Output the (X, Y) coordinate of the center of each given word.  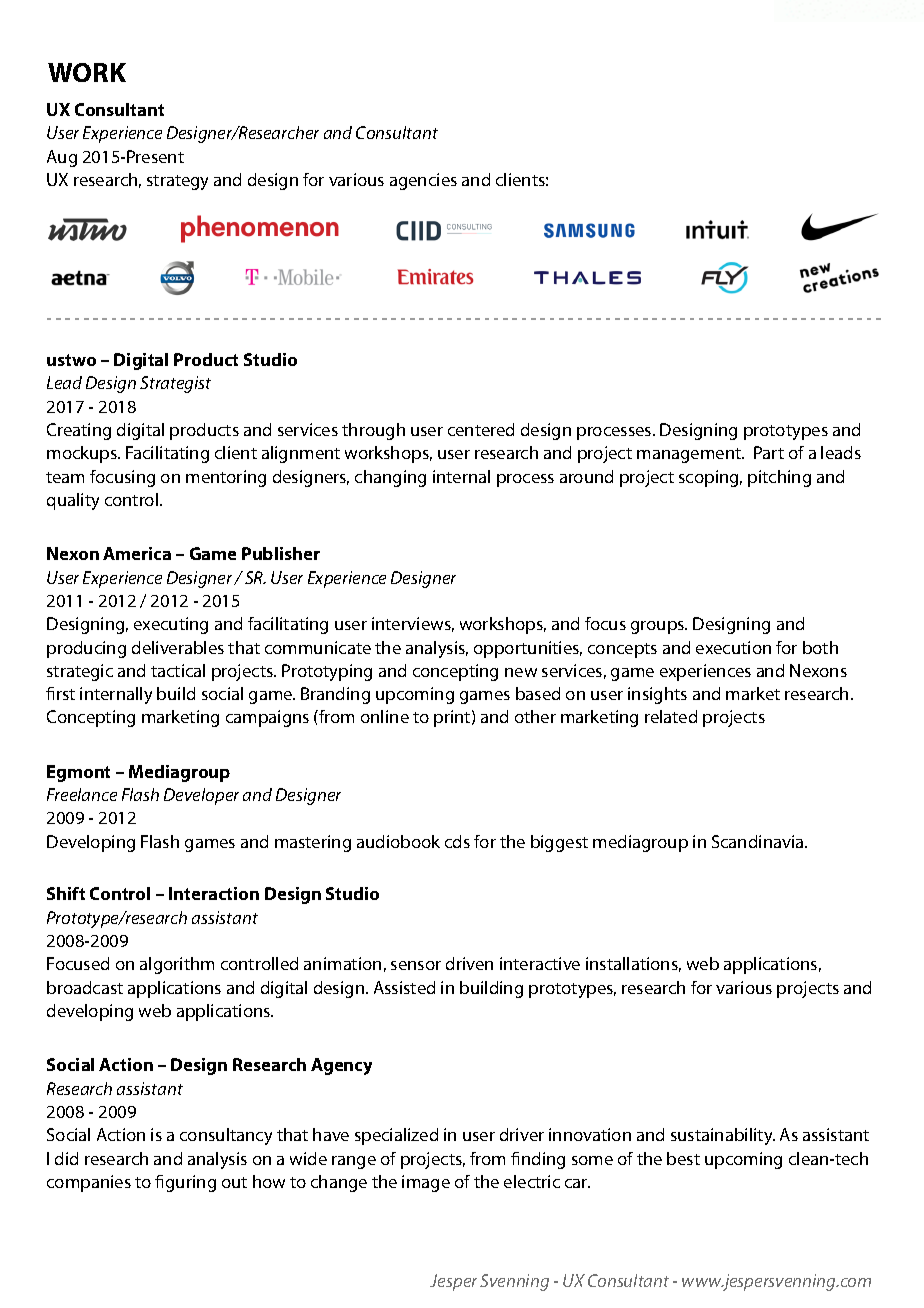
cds (457, 841)
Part (769, 452)
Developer (201, 796)
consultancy (226, 1136)
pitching (779, 478)
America (137, 553)
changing (390, 478)
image (426, 1183)
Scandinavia (759, 841)
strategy (177, 182)
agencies (423, 181)
